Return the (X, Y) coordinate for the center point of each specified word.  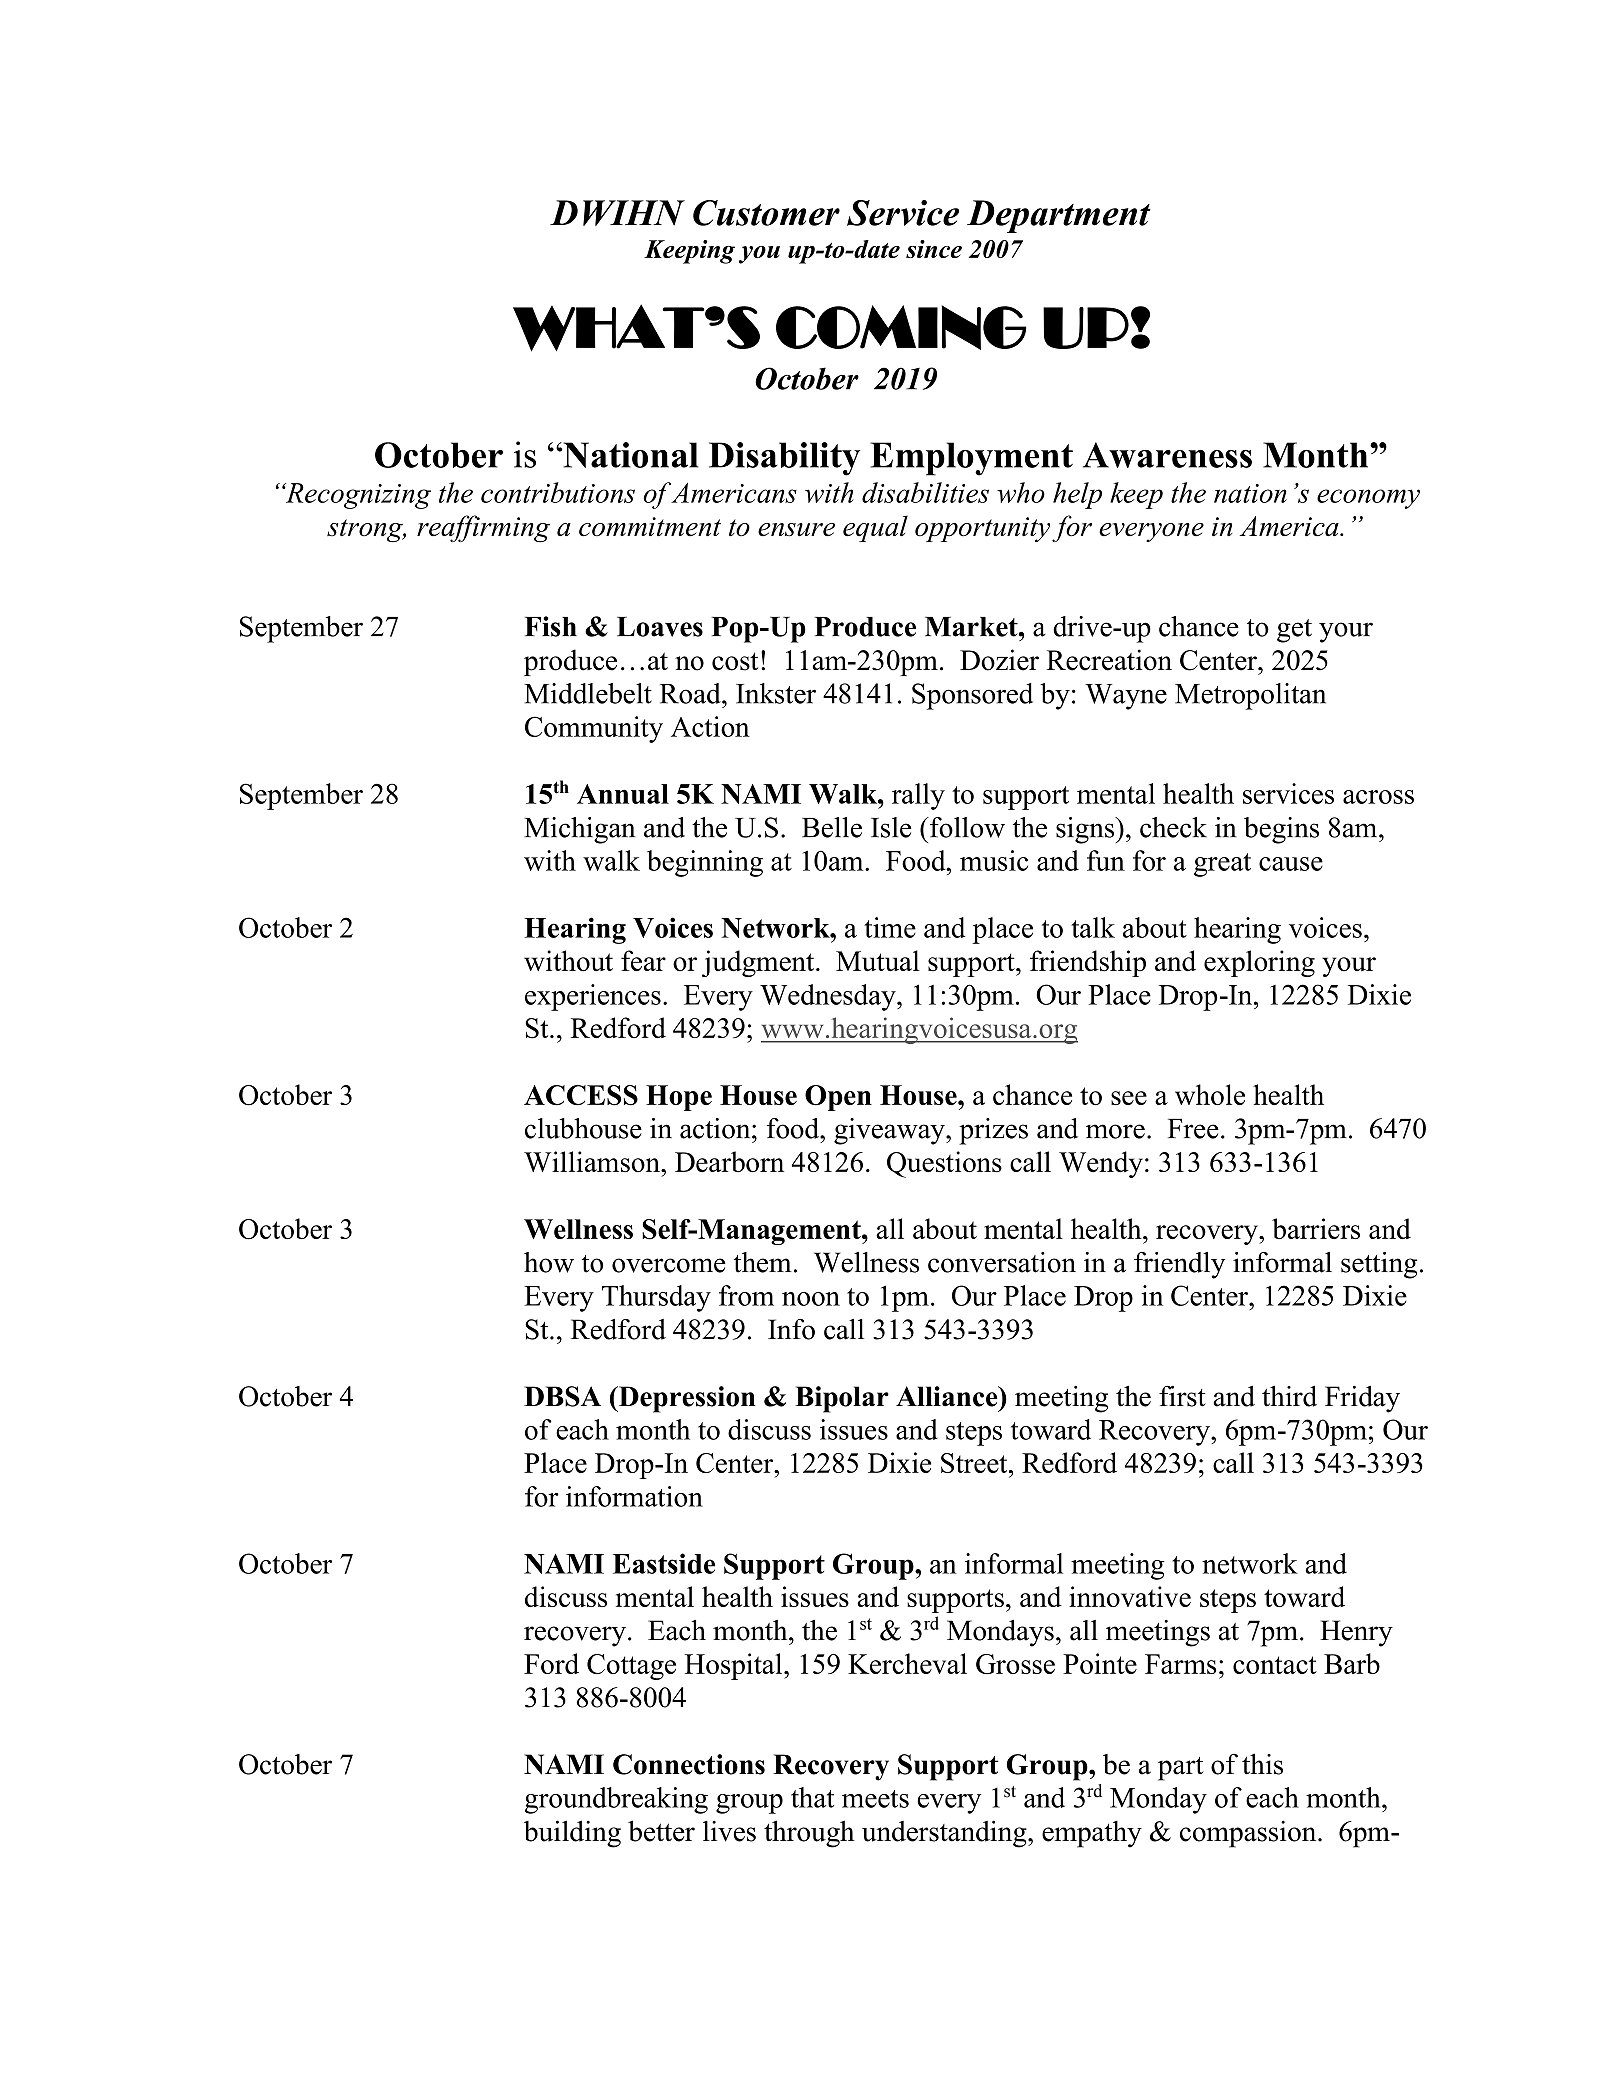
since (934, 249)
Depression (686, 1399)
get (1294, 631)
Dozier (999, 660)
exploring (1259, 963)
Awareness (1167, 455)
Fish (551, 626)
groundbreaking (616, 1800)
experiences (593, 997)
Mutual (878, 961)
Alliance (948, 1396)
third (1289, 1396)
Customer (766, 213)
